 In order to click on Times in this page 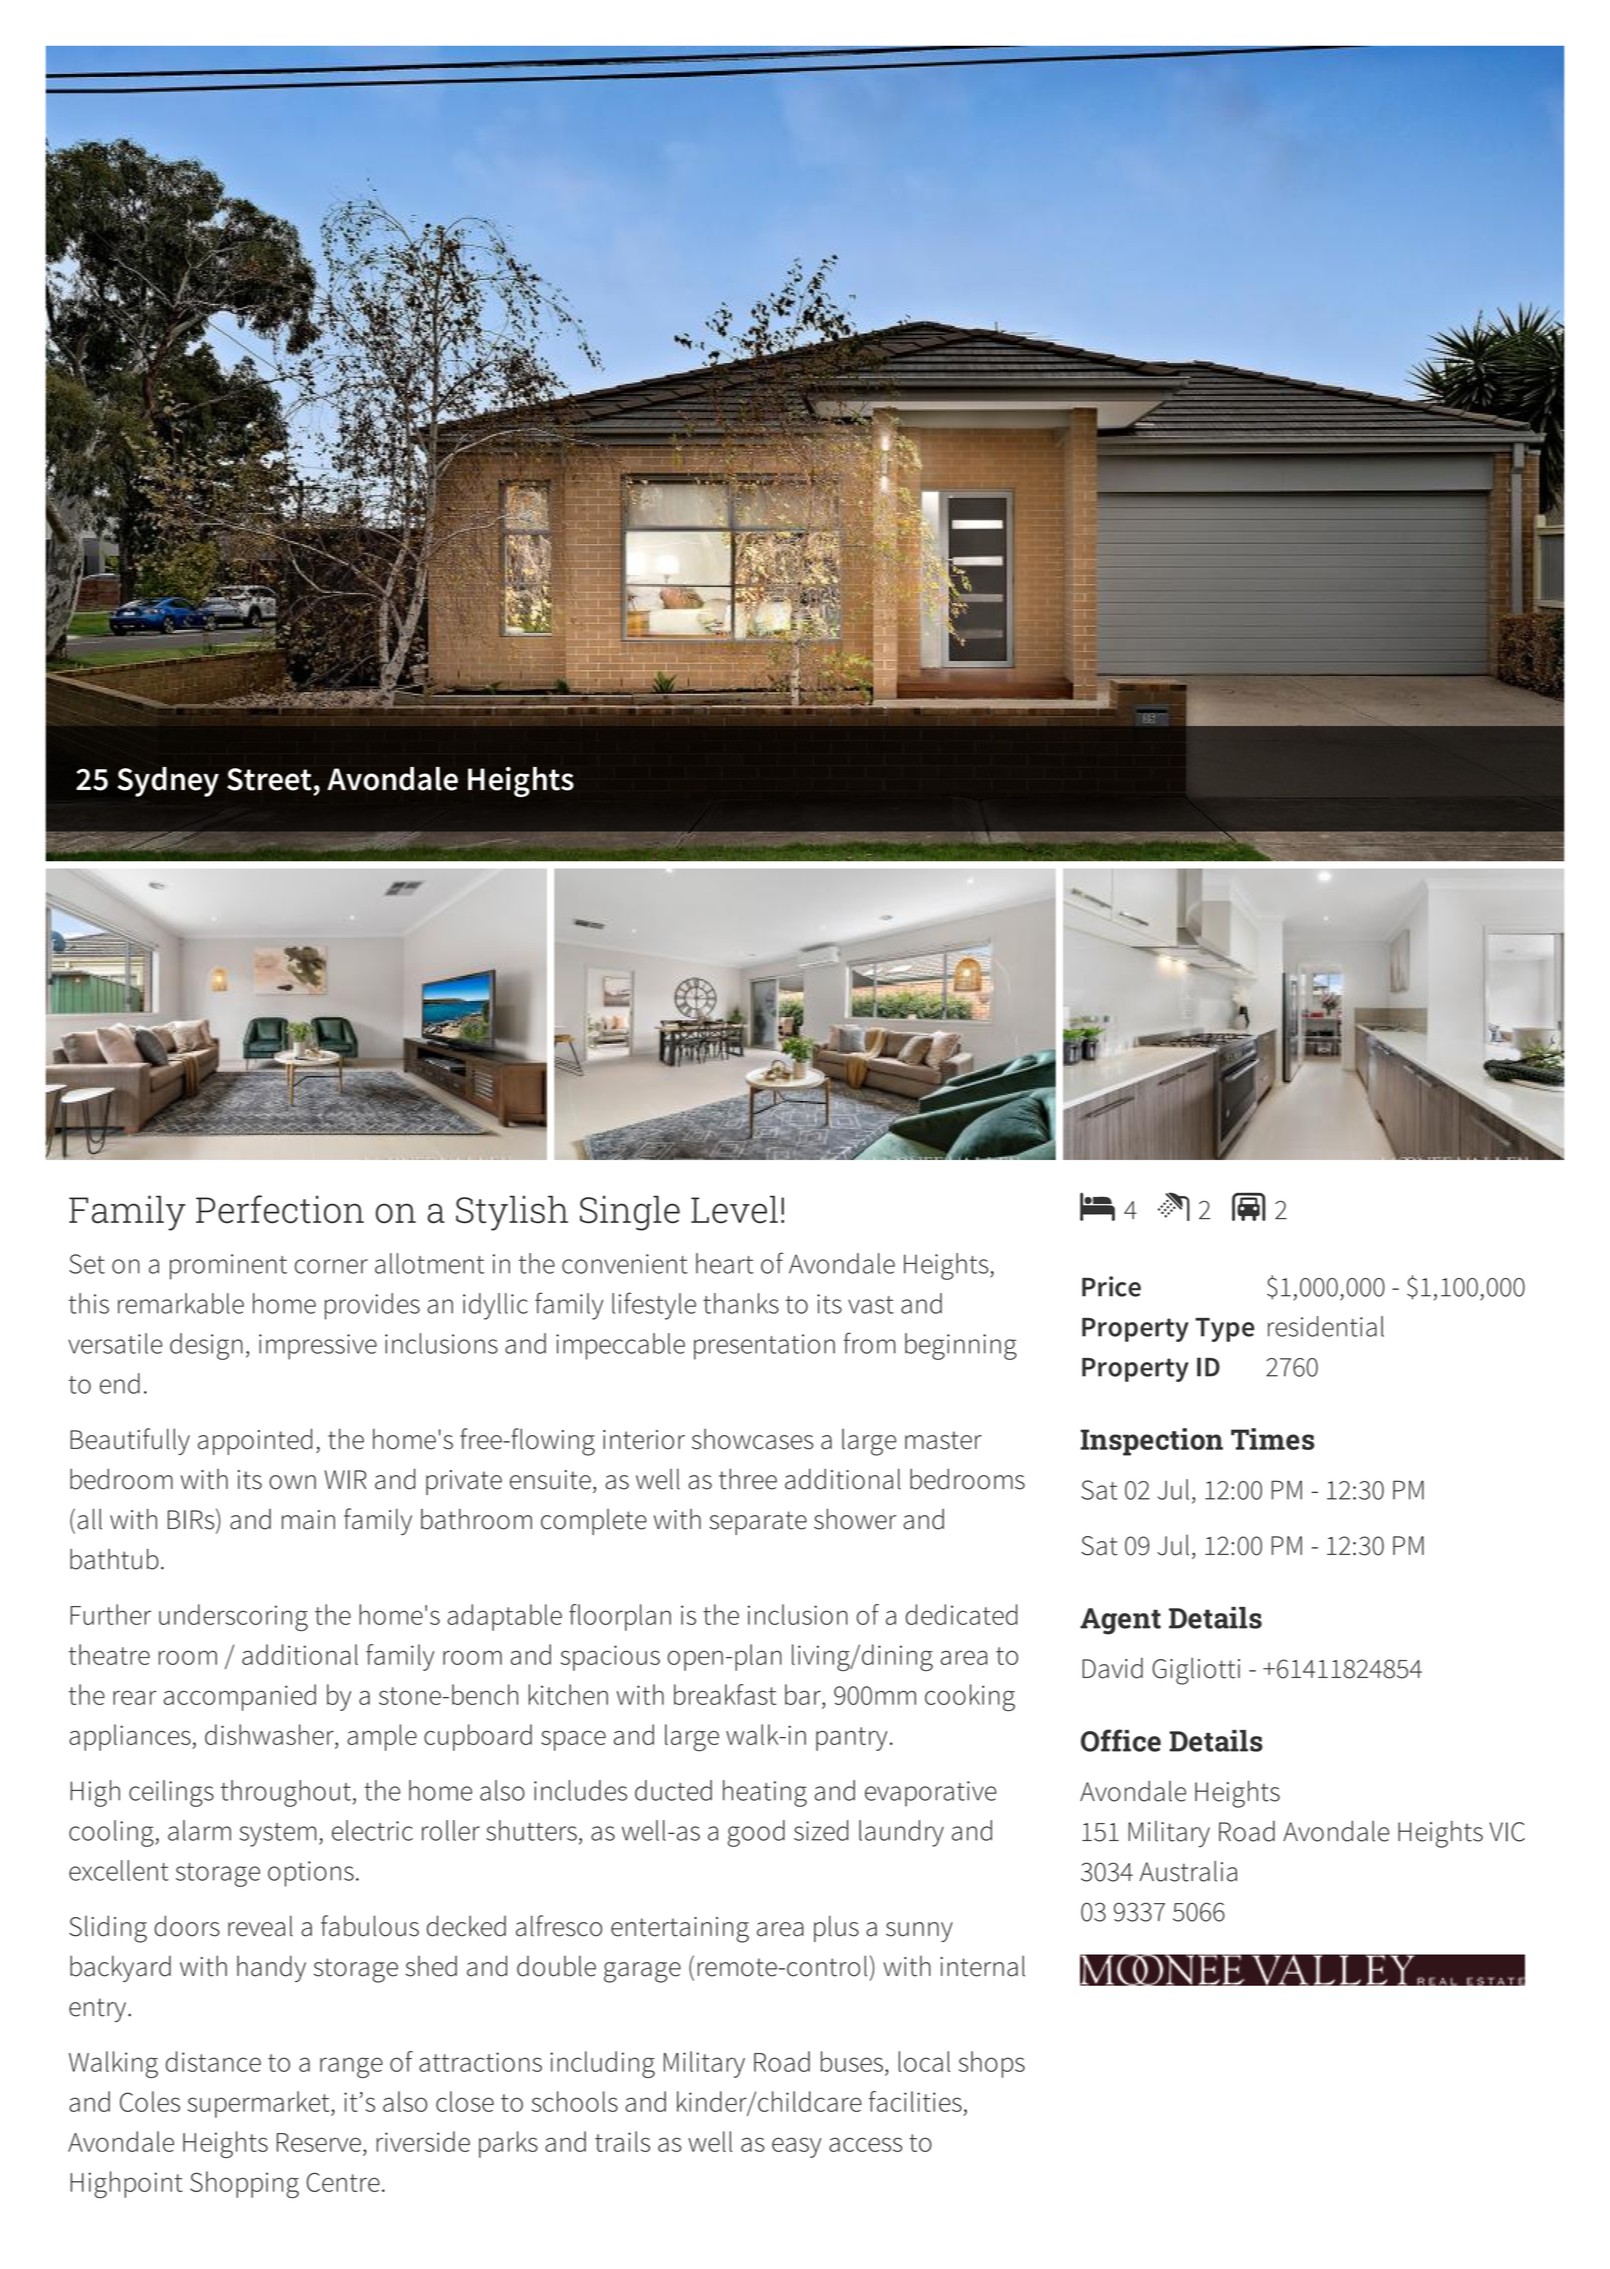, I will do `click(1273, 1439)`.
